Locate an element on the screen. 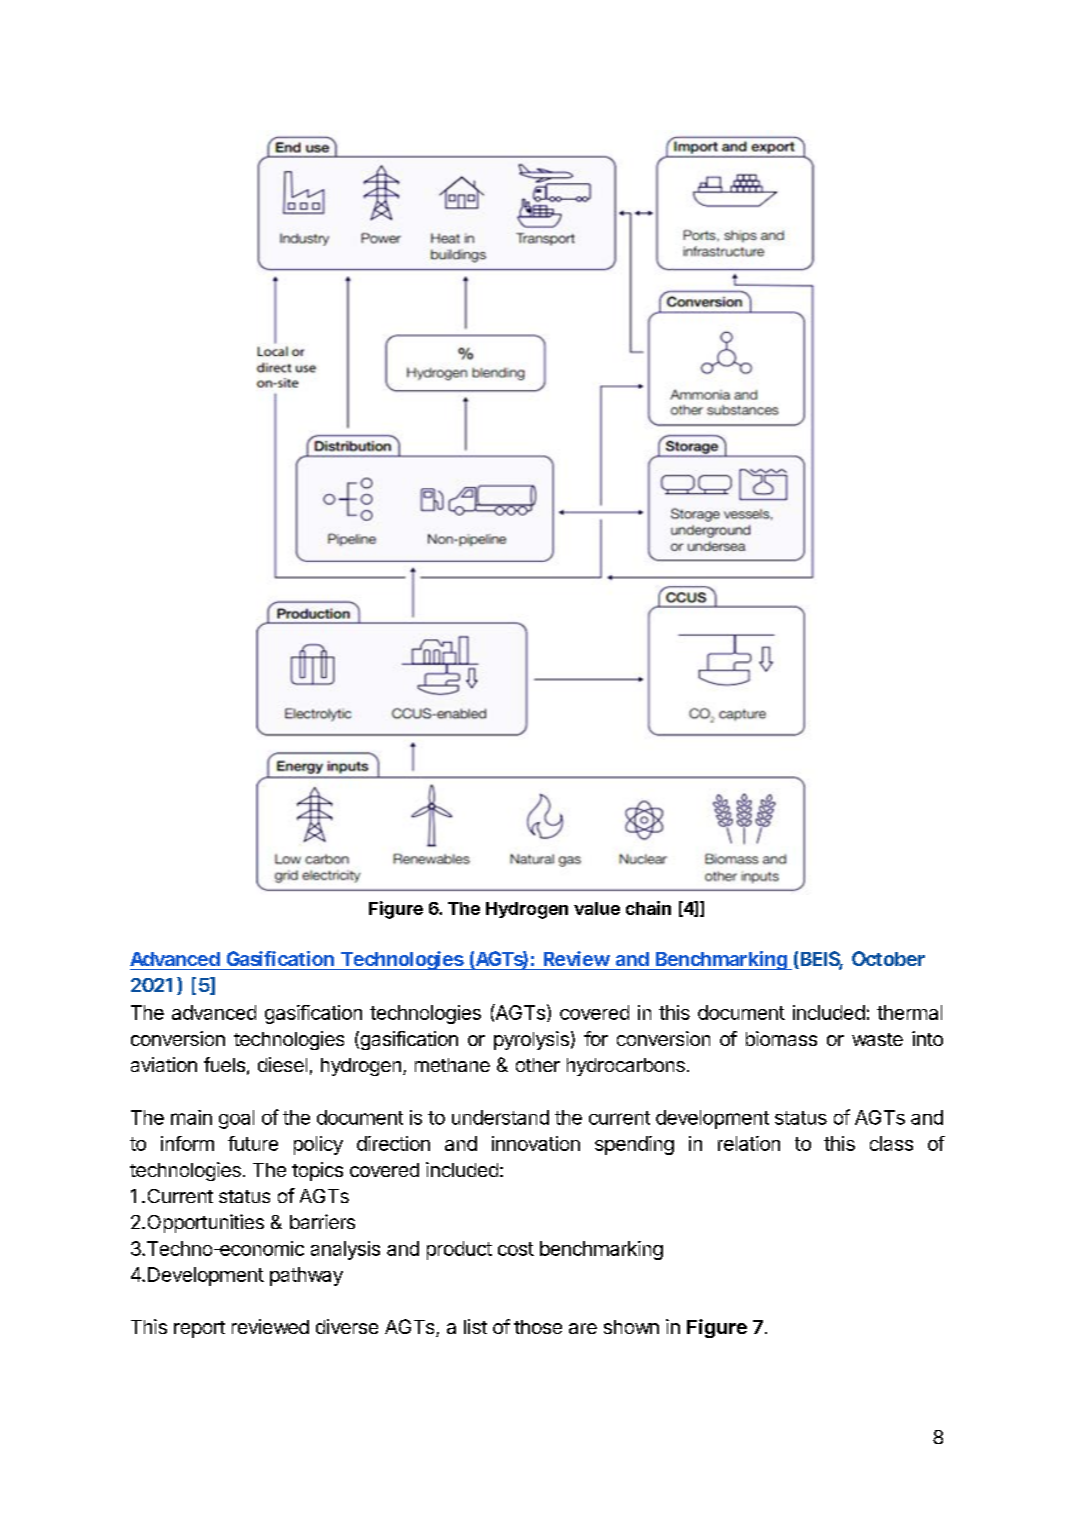 This screenshot has height=1517, width=1073. report is located at coordinates (199, 1329).
